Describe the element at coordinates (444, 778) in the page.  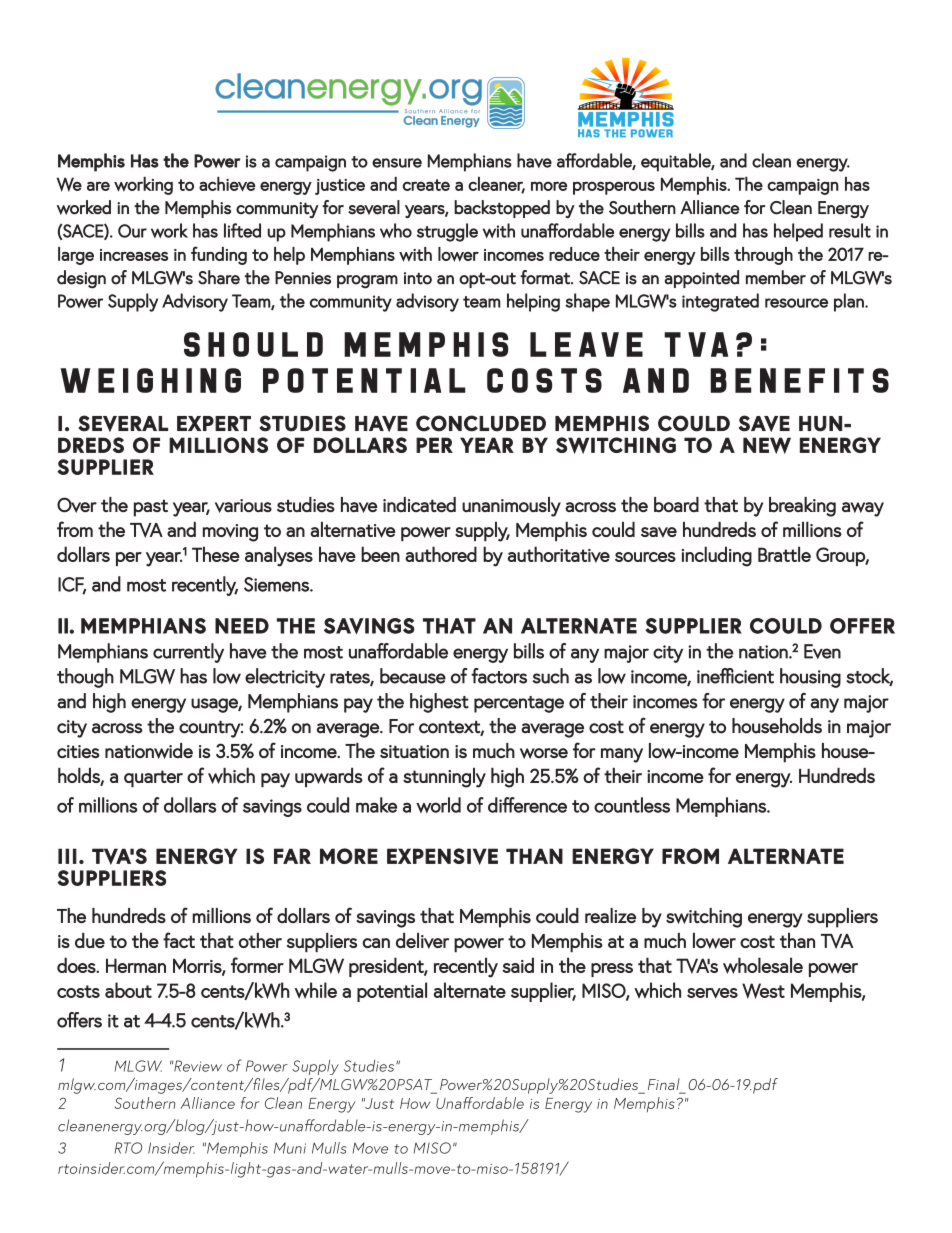
I see `stunningly` at that location.
